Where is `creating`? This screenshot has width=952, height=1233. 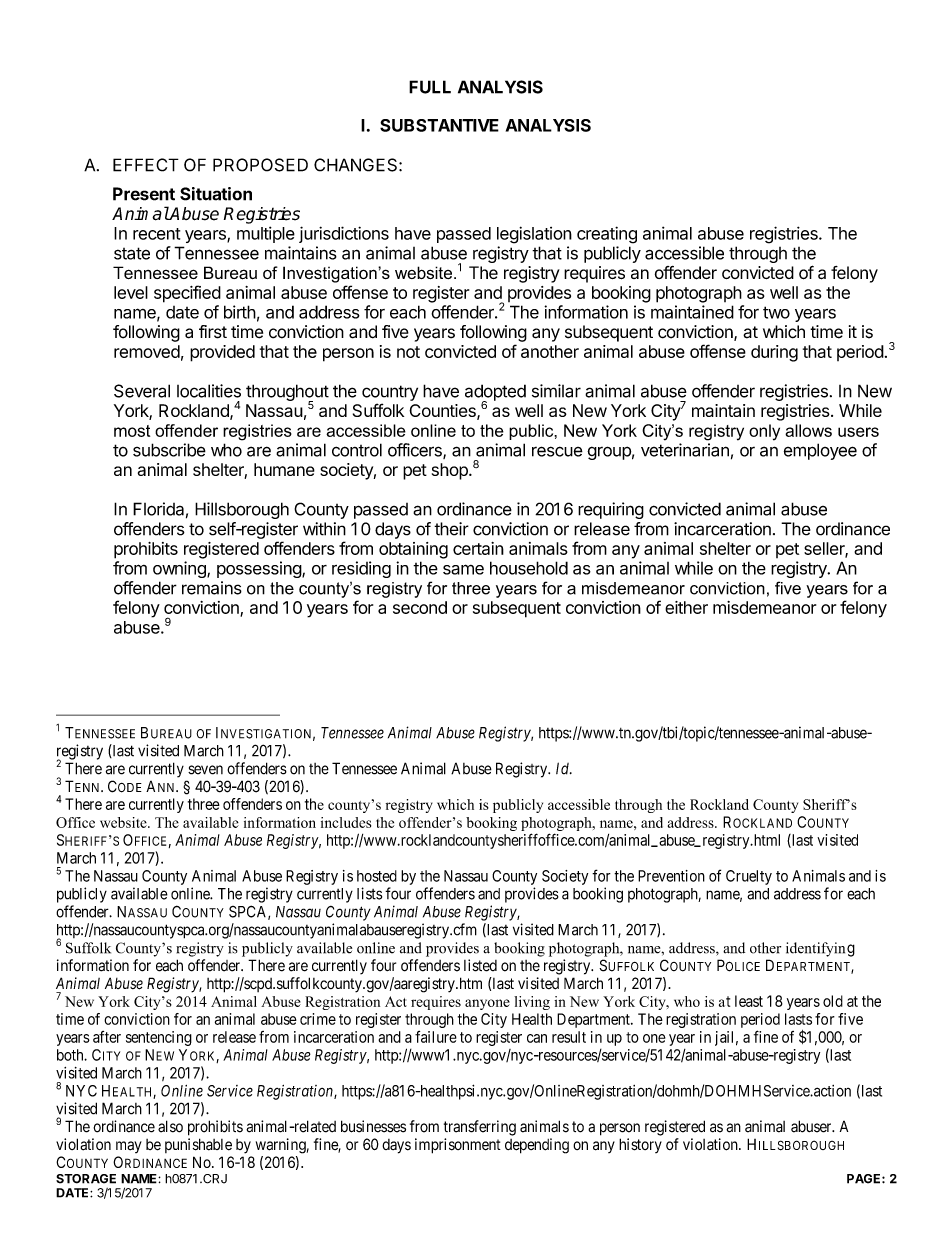
creating is located at coordinates (607, 235).
